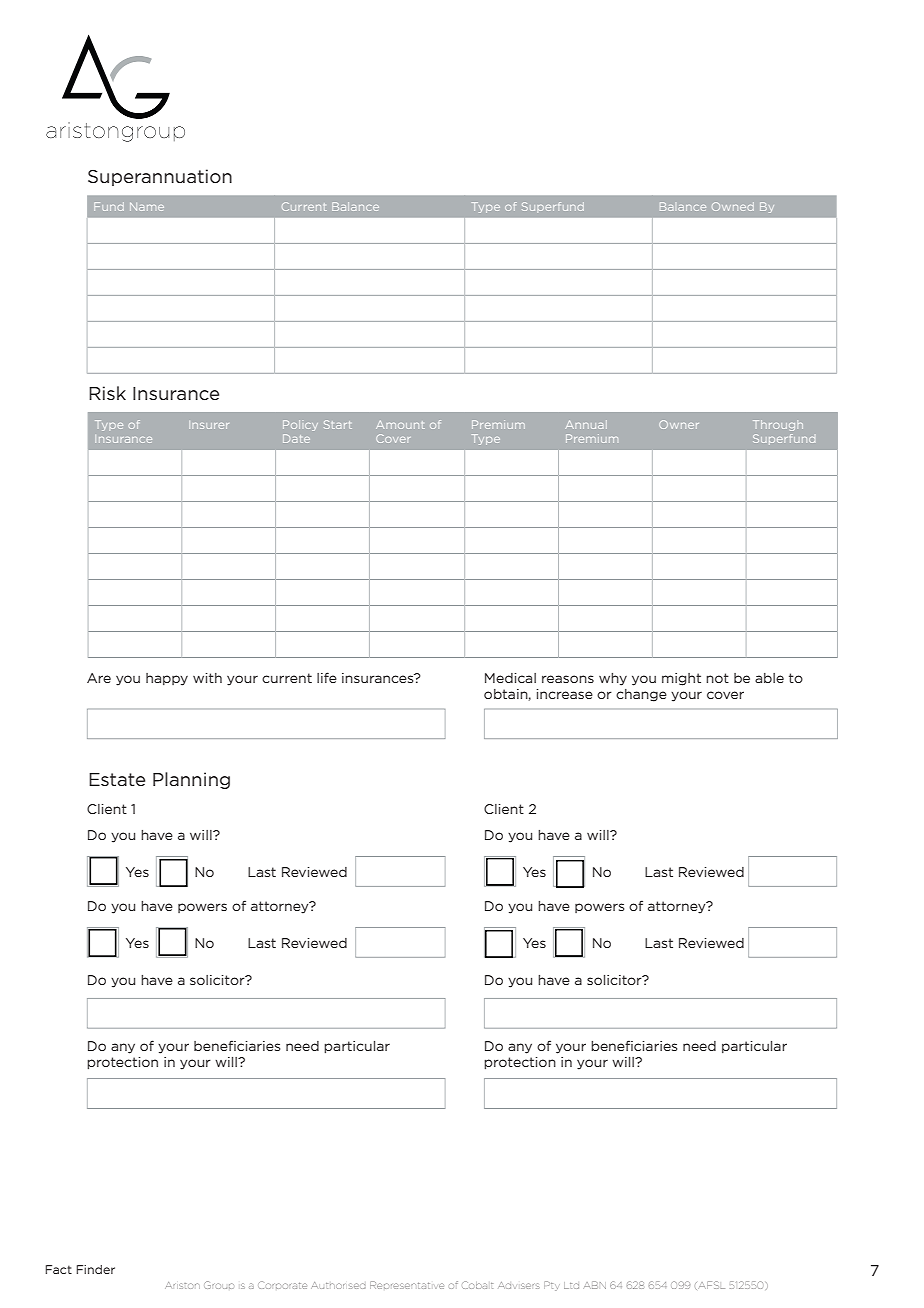 This screenshot has width=924, height=1308. What do you see at coordinates (117, 779) in the screenshot?
I see `Estate` at bounding box center [117, 779].
